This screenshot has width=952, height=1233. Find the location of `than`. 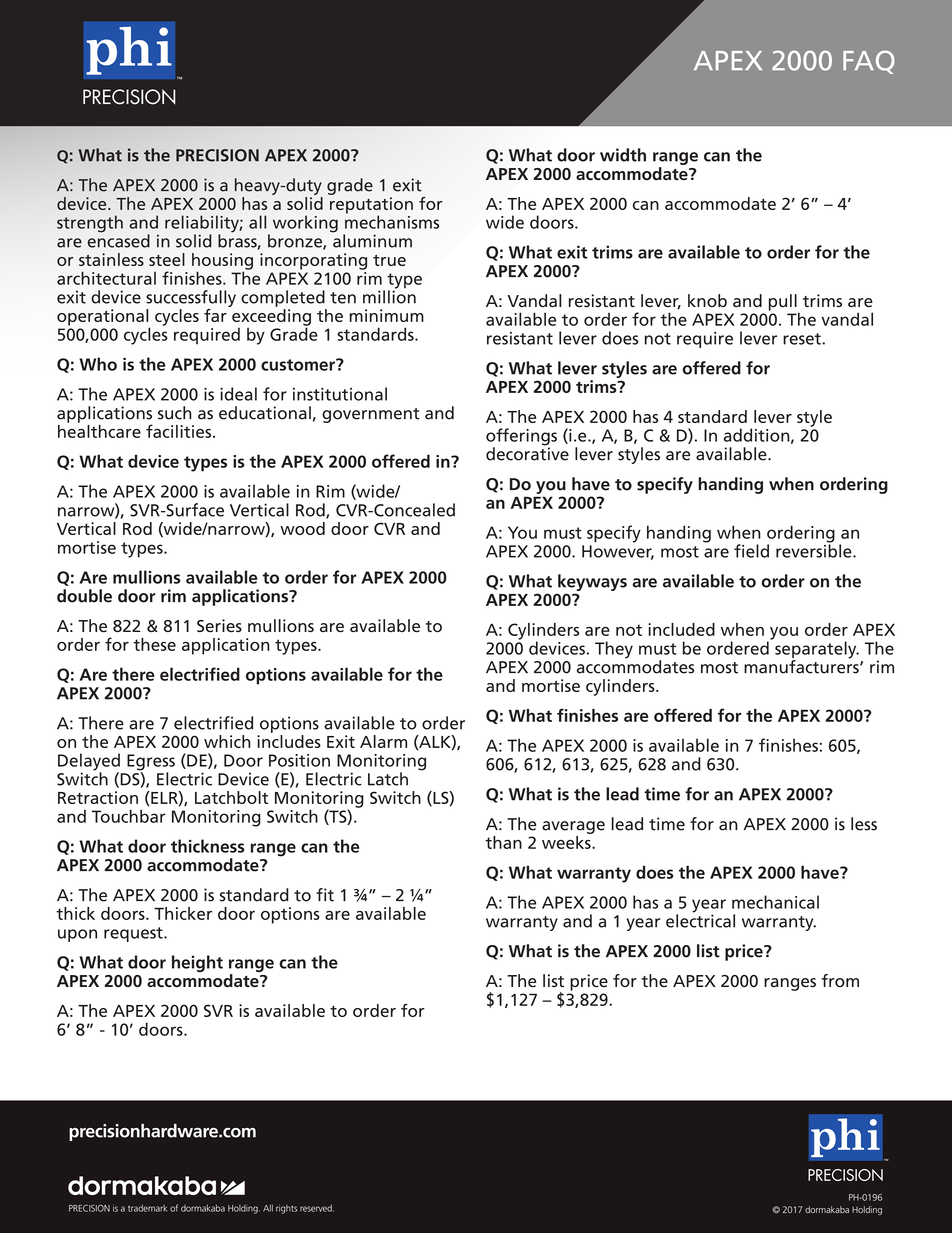

than is located at coordinates (503, 842).
